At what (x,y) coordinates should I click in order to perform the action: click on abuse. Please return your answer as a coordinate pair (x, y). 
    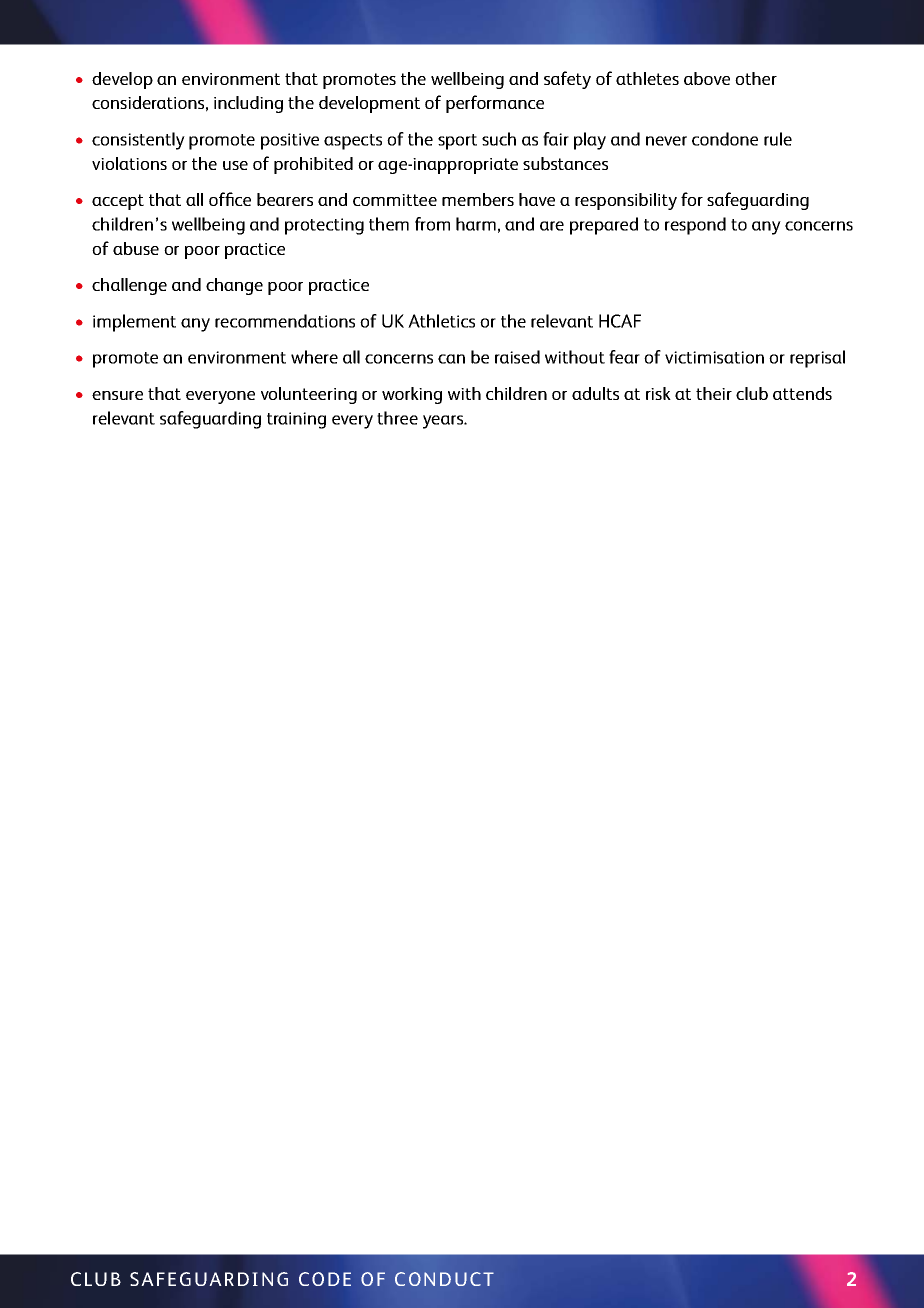
    Looking at the image, I should click on (136, 248).
